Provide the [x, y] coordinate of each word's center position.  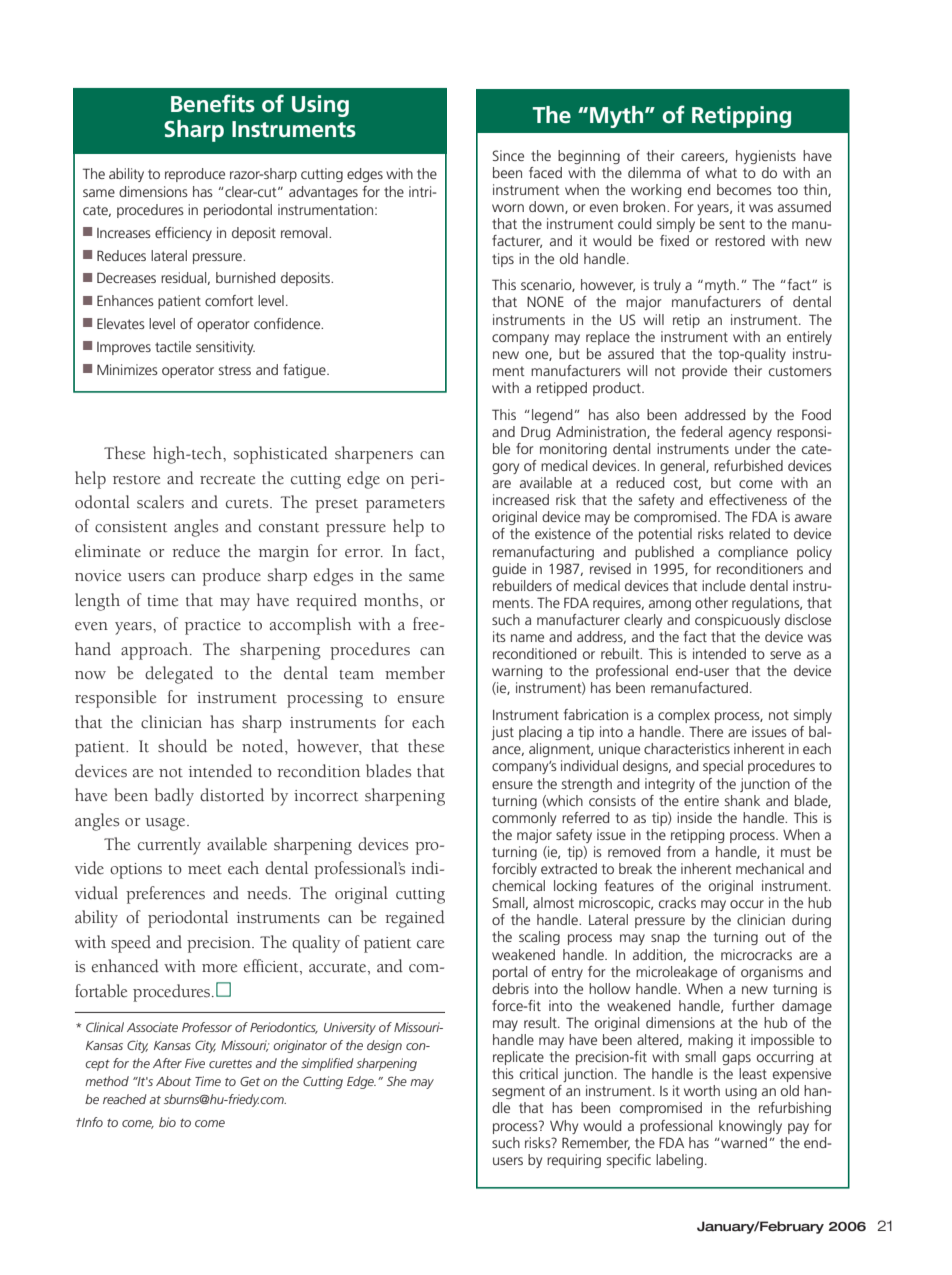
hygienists [766, 157]
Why [564, 1127]
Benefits [213, 103]
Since [508, 155]
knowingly [750, 1127]
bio [167, 1122]
